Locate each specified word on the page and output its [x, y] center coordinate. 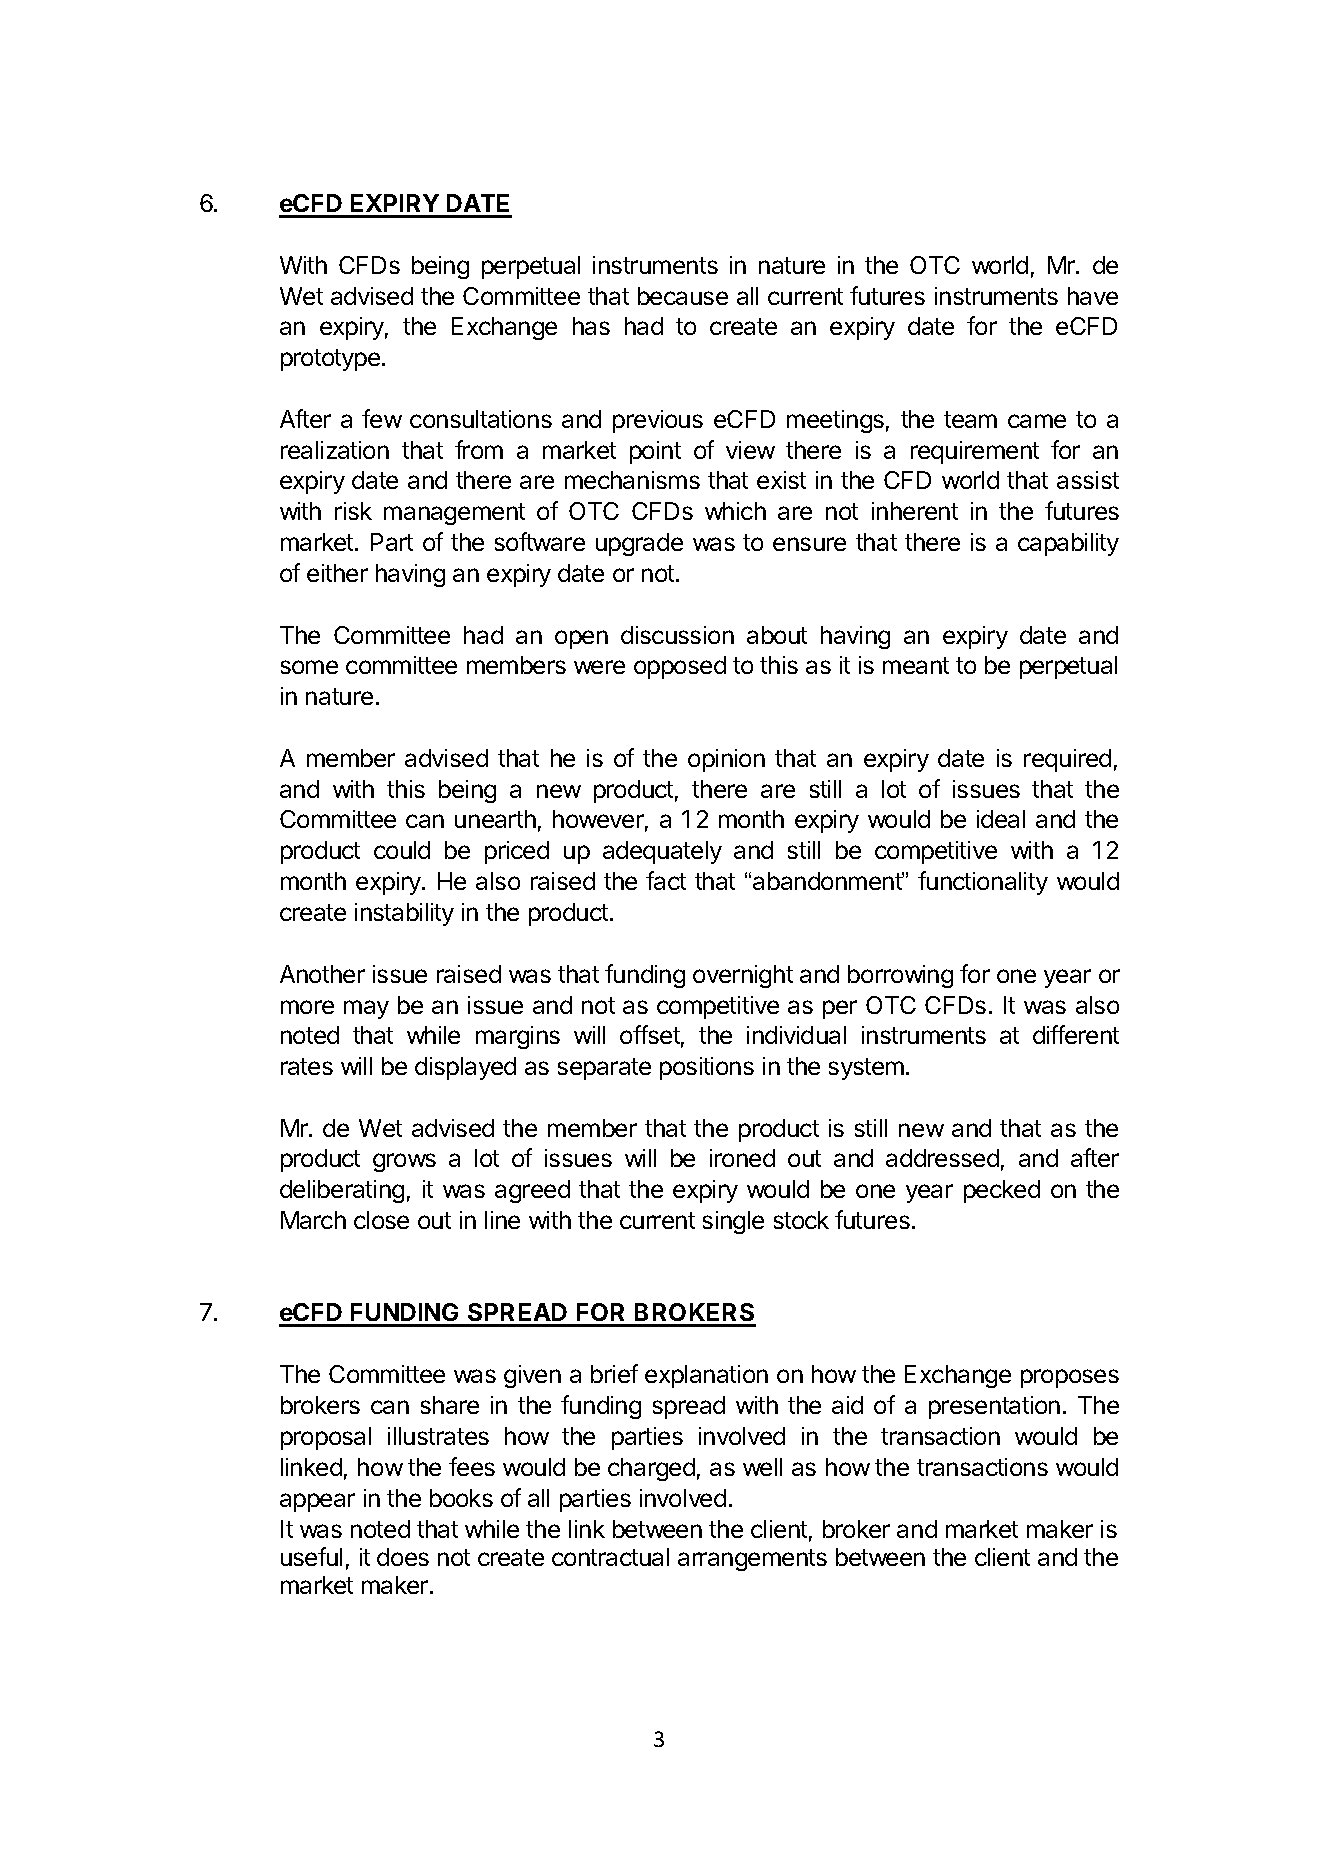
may [366, 1009]
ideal [1001, 819]
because [683, 296]
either [337, 573]
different [1076, 1034]
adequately [662, 852]
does [403, 1557]
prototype [330, 360]
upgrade [639, 544]
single [733, 1222]
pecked [1002, 1191]
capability [1068, 544]
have [1093, 296]
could [402, 850]
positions [707, 1068]
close [381, 1220]
